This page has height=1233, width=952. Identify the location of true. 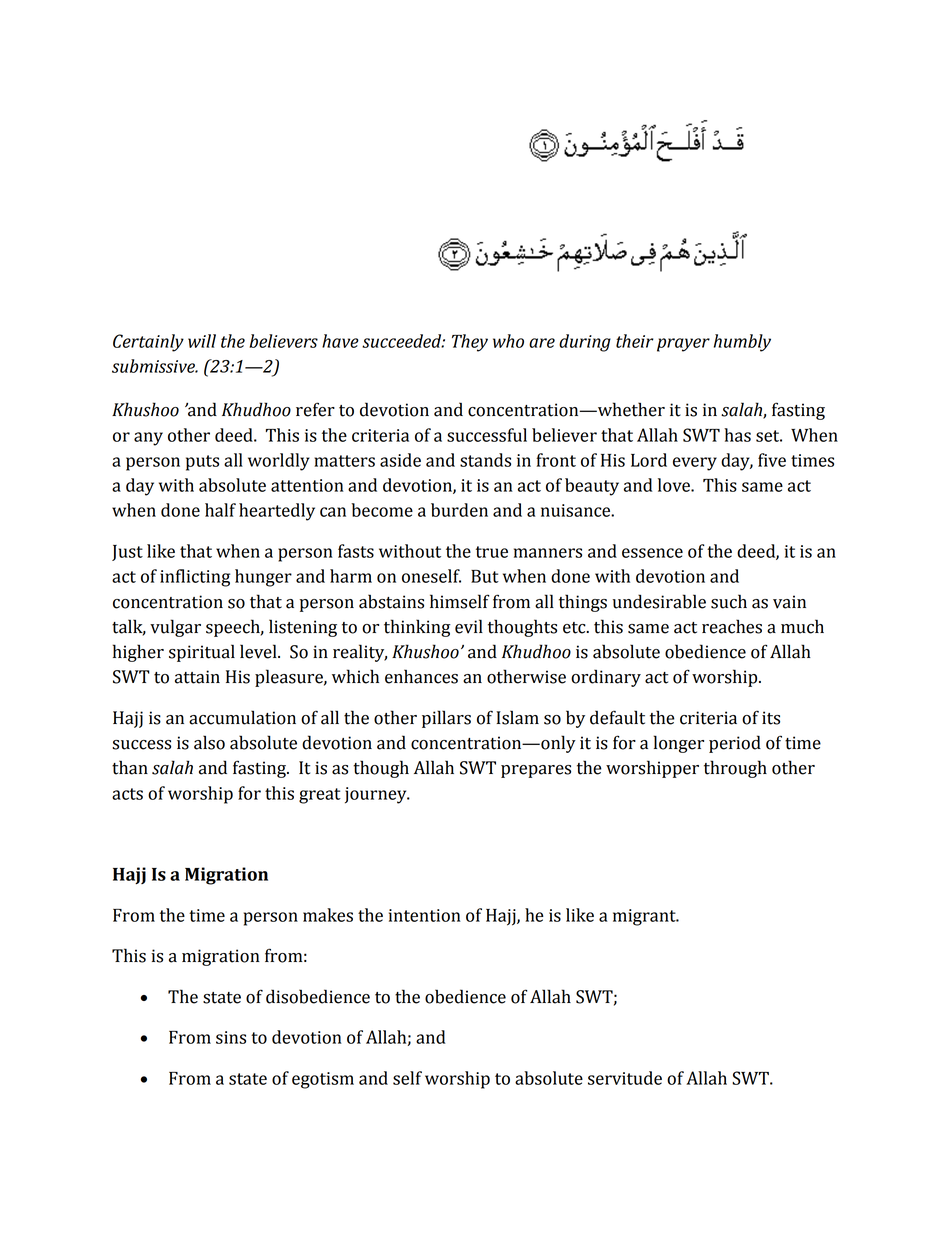
(492, 552).
